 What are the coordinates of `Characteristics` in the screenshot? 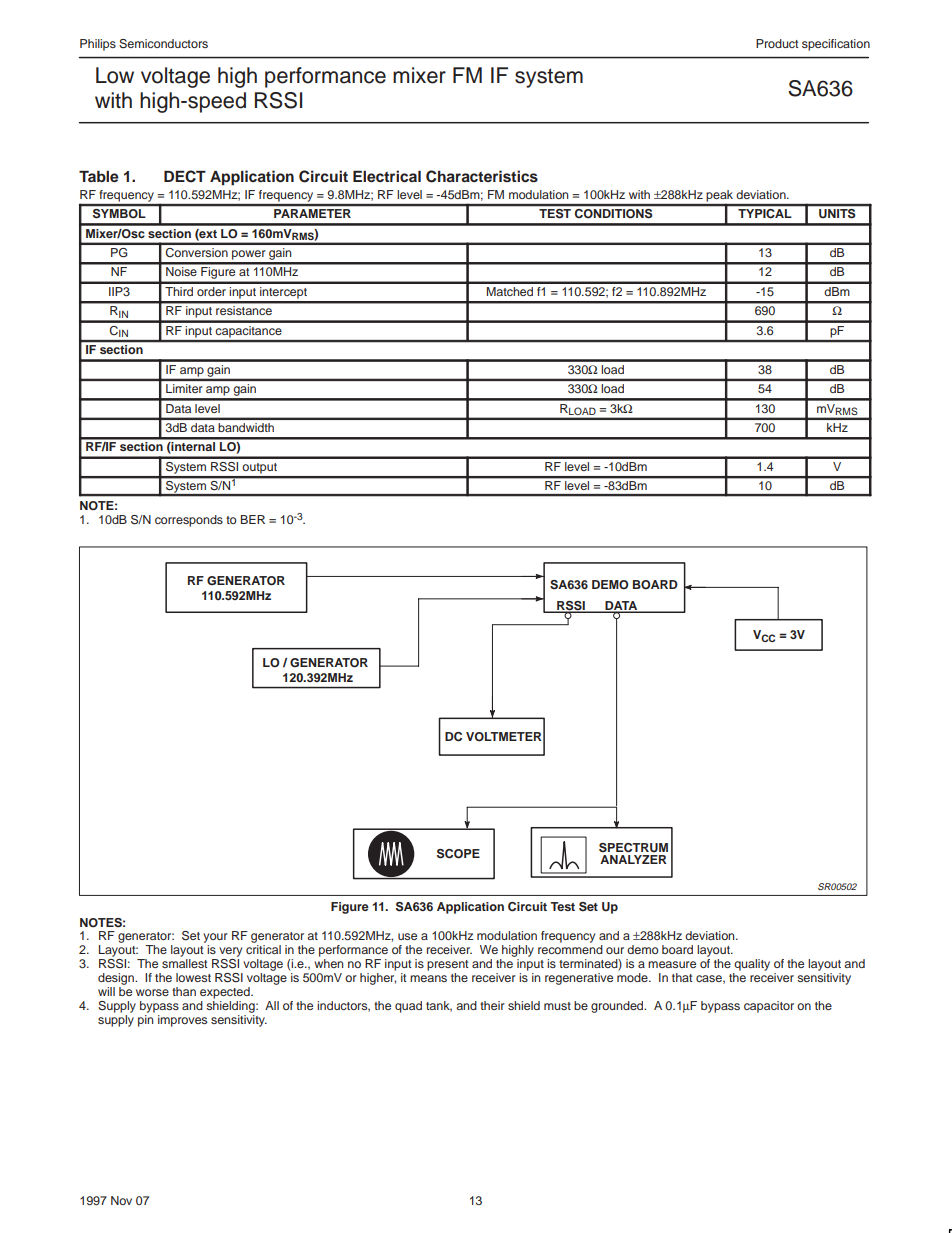 It's located at (482, 176).
